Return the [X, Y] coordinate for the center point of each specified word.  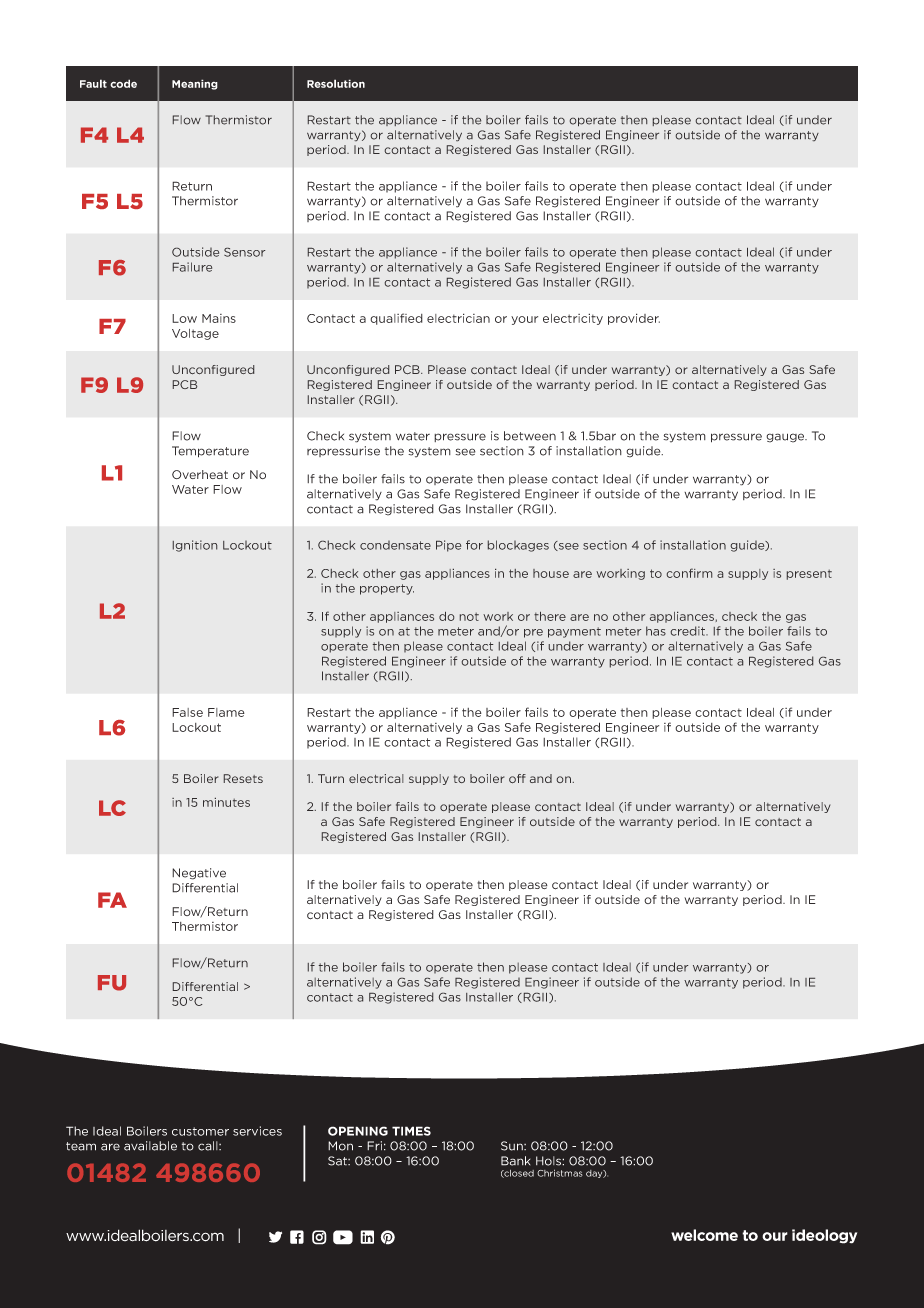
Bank [515, 1161]
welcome [704, 1235]
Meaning [195, 84]
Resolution [336, 83]
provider [634, 319]
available [150, 1146]
